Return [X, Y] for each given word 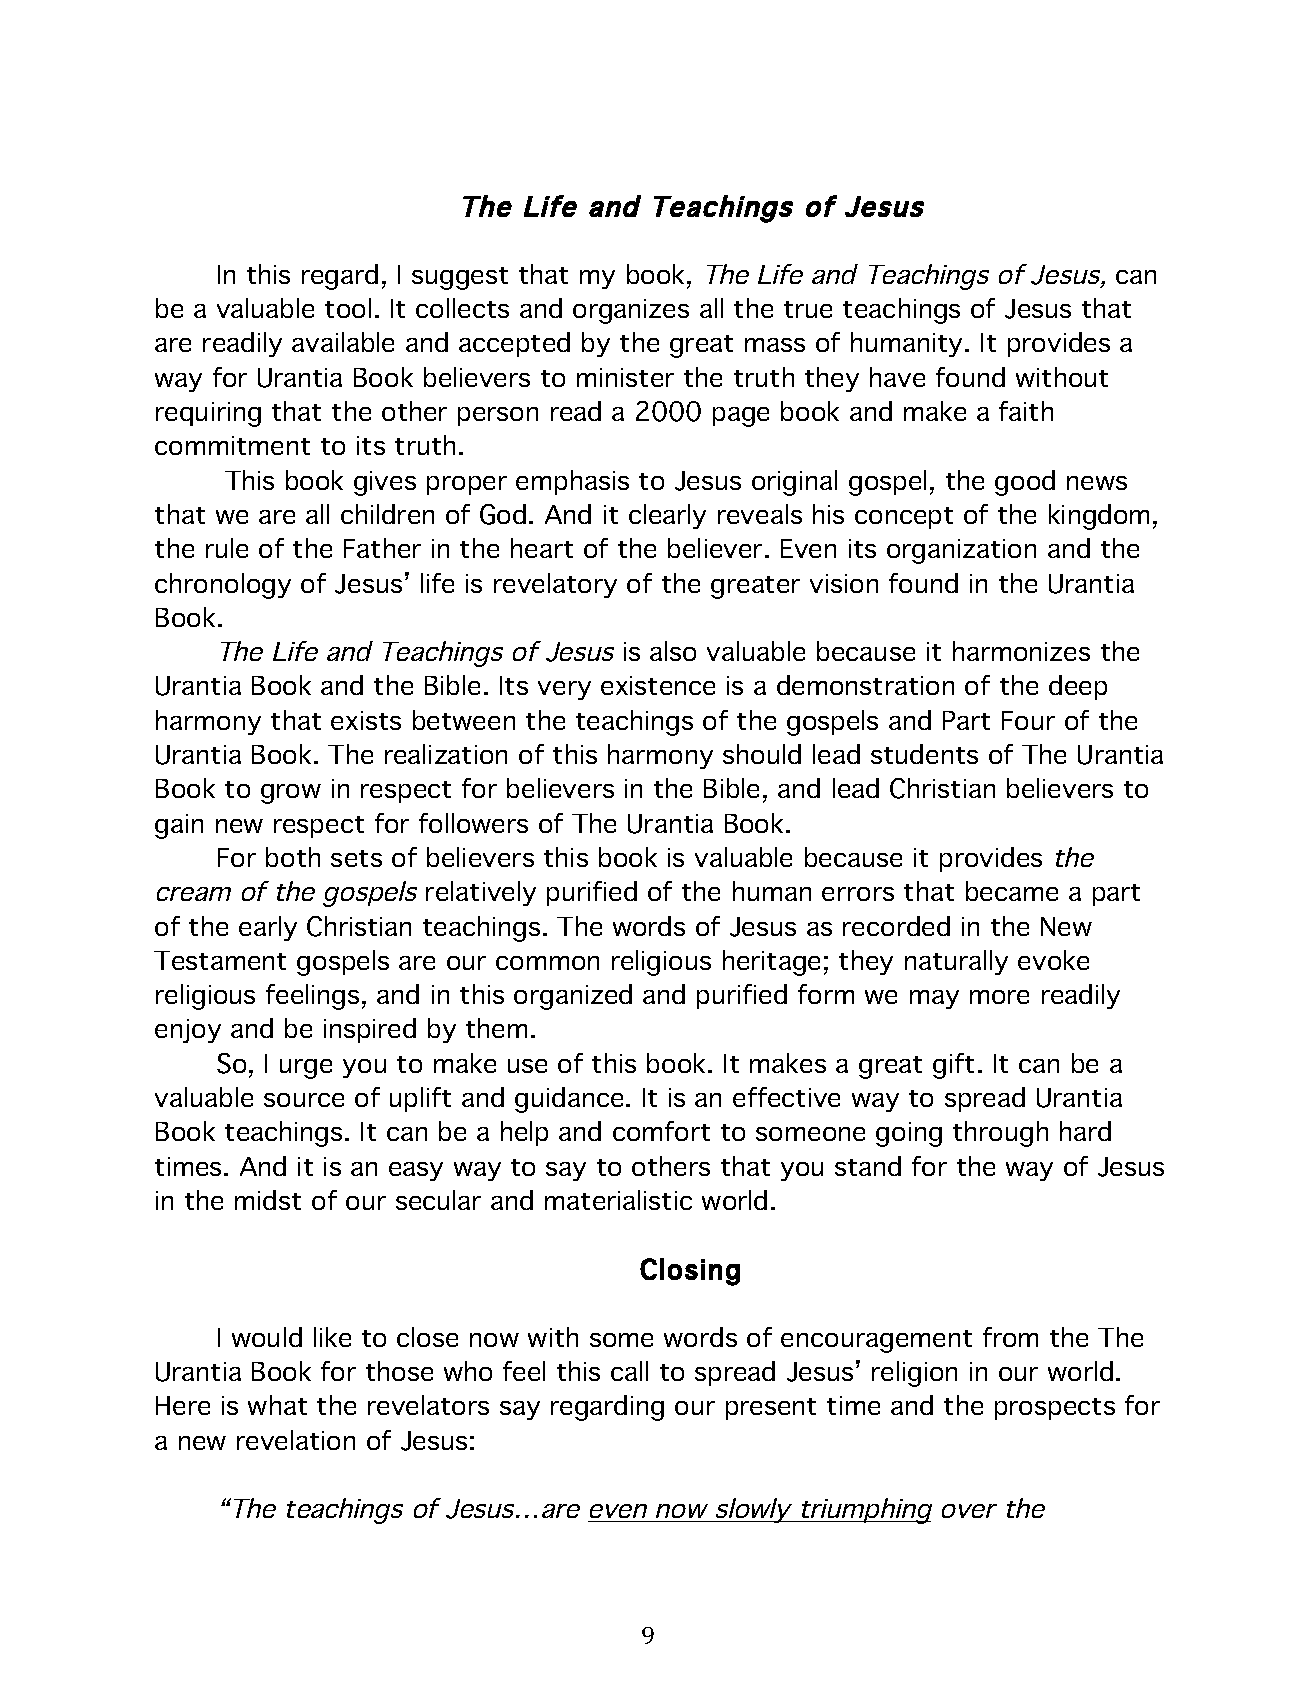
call [629, 1371]
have [897, 377]
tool [348, 308]
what [277, 1405]
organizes [631, 311]
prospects [1055, 1409]
